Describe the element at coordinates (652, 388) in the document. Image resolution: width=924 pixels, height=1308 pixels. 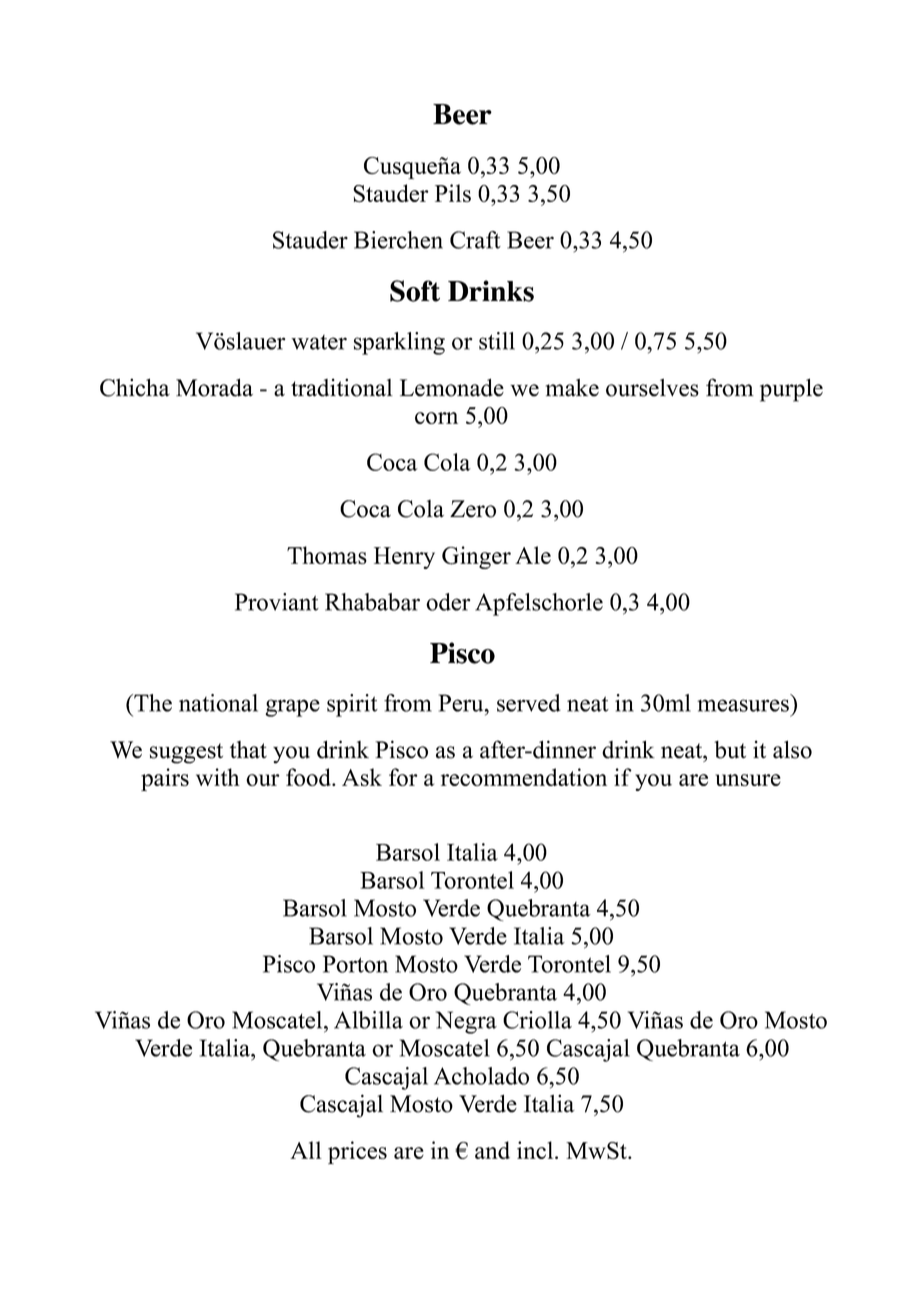
I see `ourselves` at that location.
